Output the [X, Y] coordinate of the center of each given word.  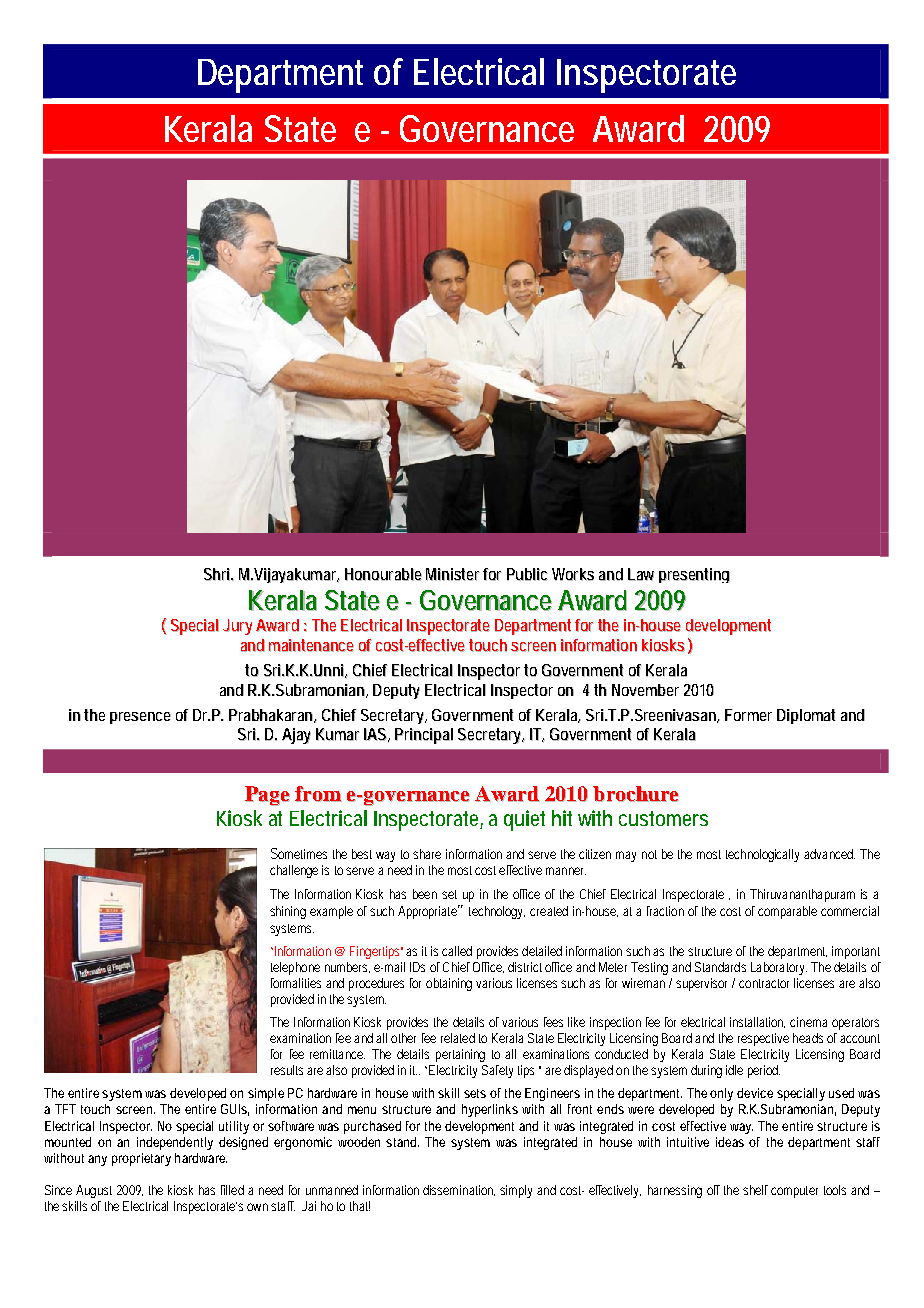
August [94, 1191]
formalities [296, 983]
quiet [524, 820]
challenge [294, 871]
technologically [762, 855]
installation [757, 1022]
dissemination [459, 1190]
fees [553, 1022]
